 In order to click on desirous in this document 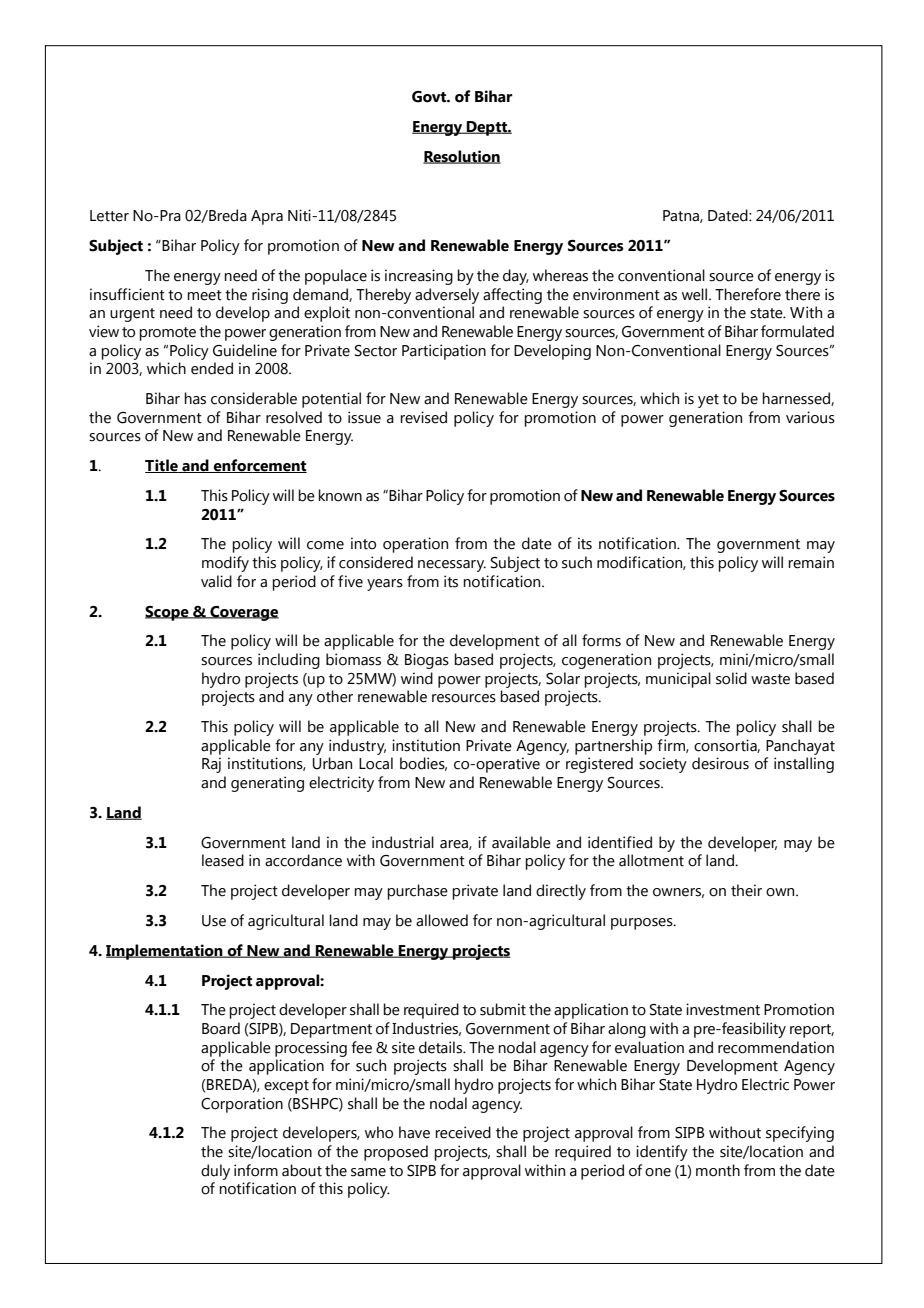, I will do `click(720, 763)`.
